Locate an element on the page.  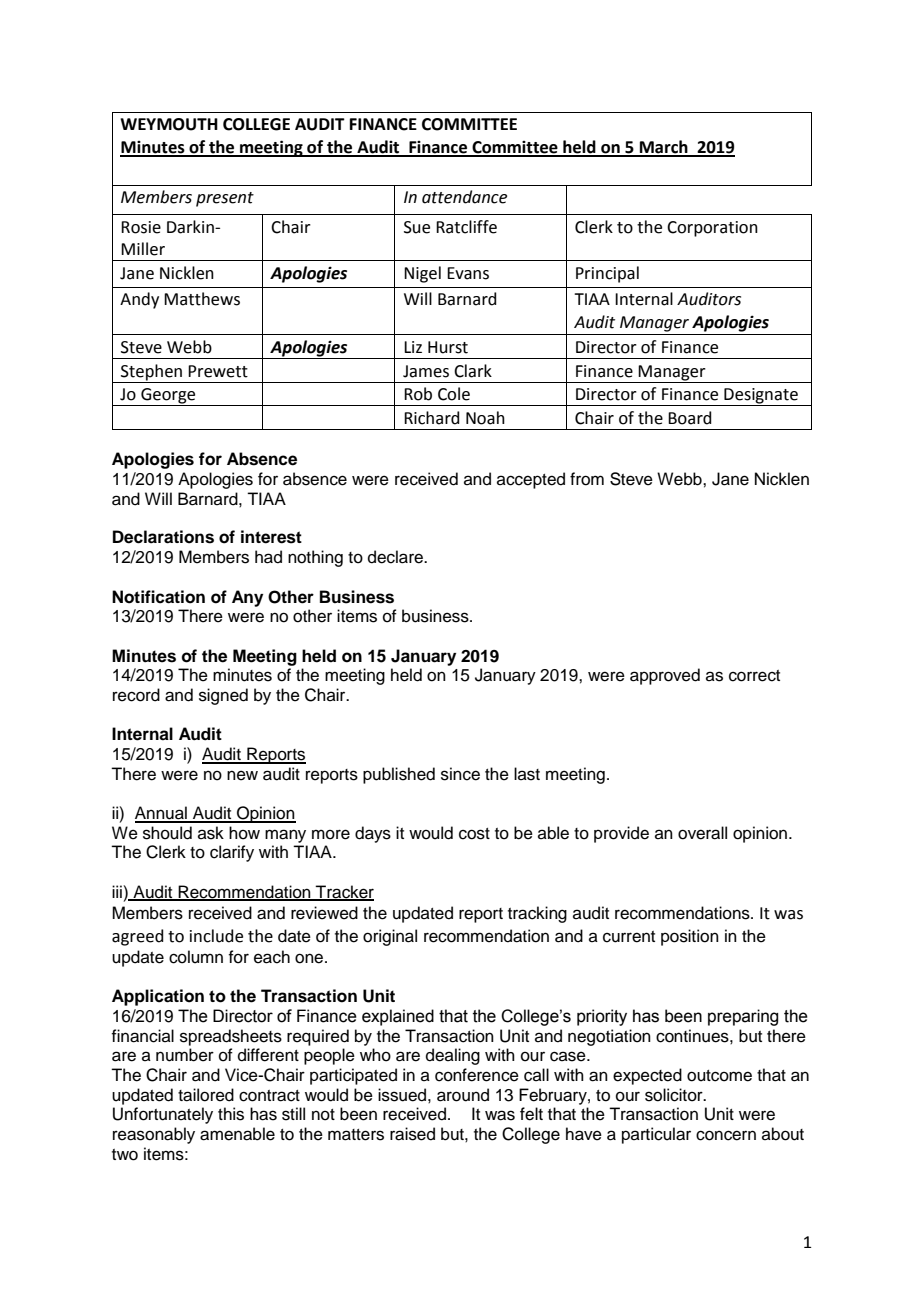
Richard is located at coordinates (432, 418).
